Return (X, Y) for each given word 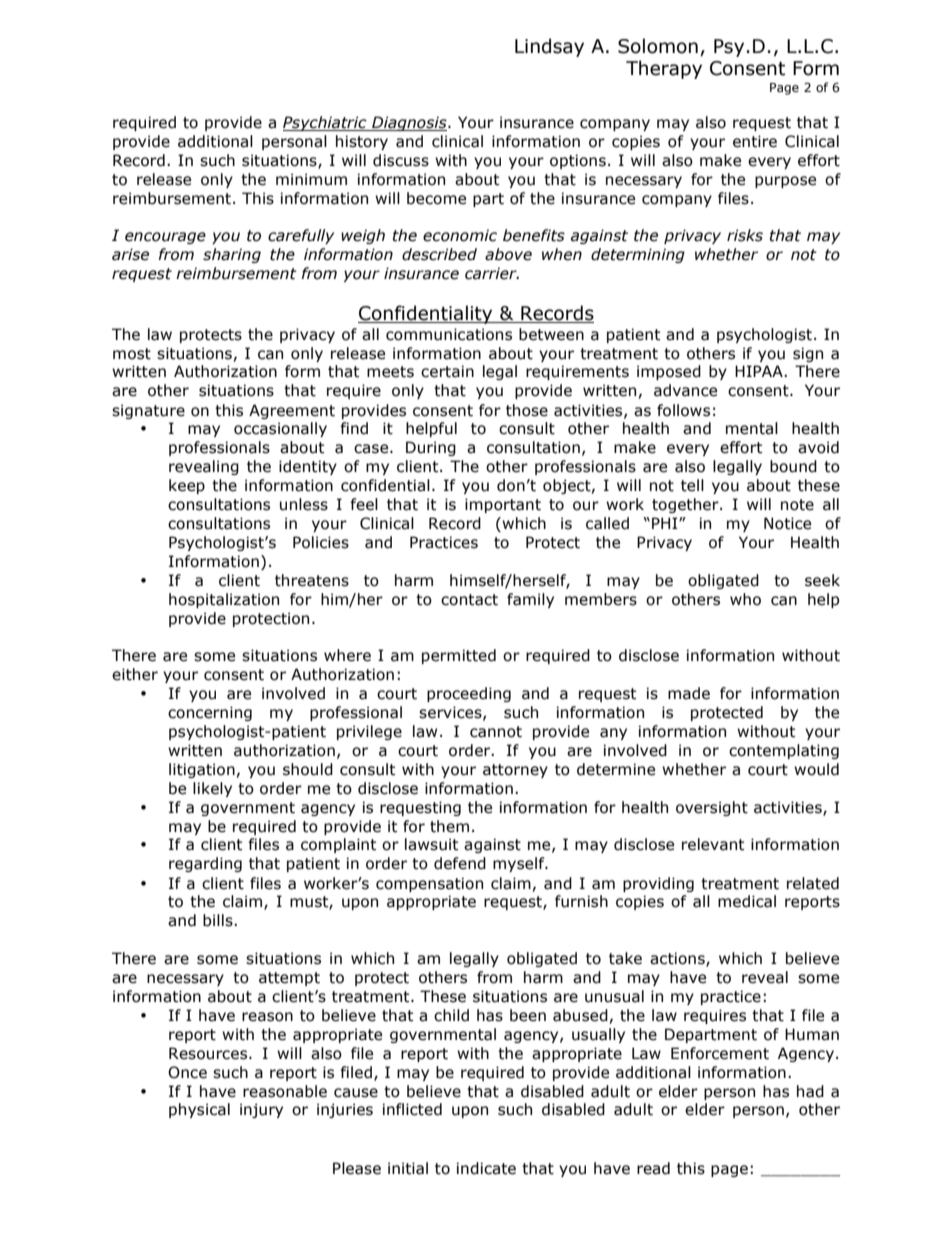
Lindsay (549, 47)
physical (199, 1110)
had (810, 1091)
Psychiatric (326, 123)
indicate (486, 1168)
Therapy (664, 69)
